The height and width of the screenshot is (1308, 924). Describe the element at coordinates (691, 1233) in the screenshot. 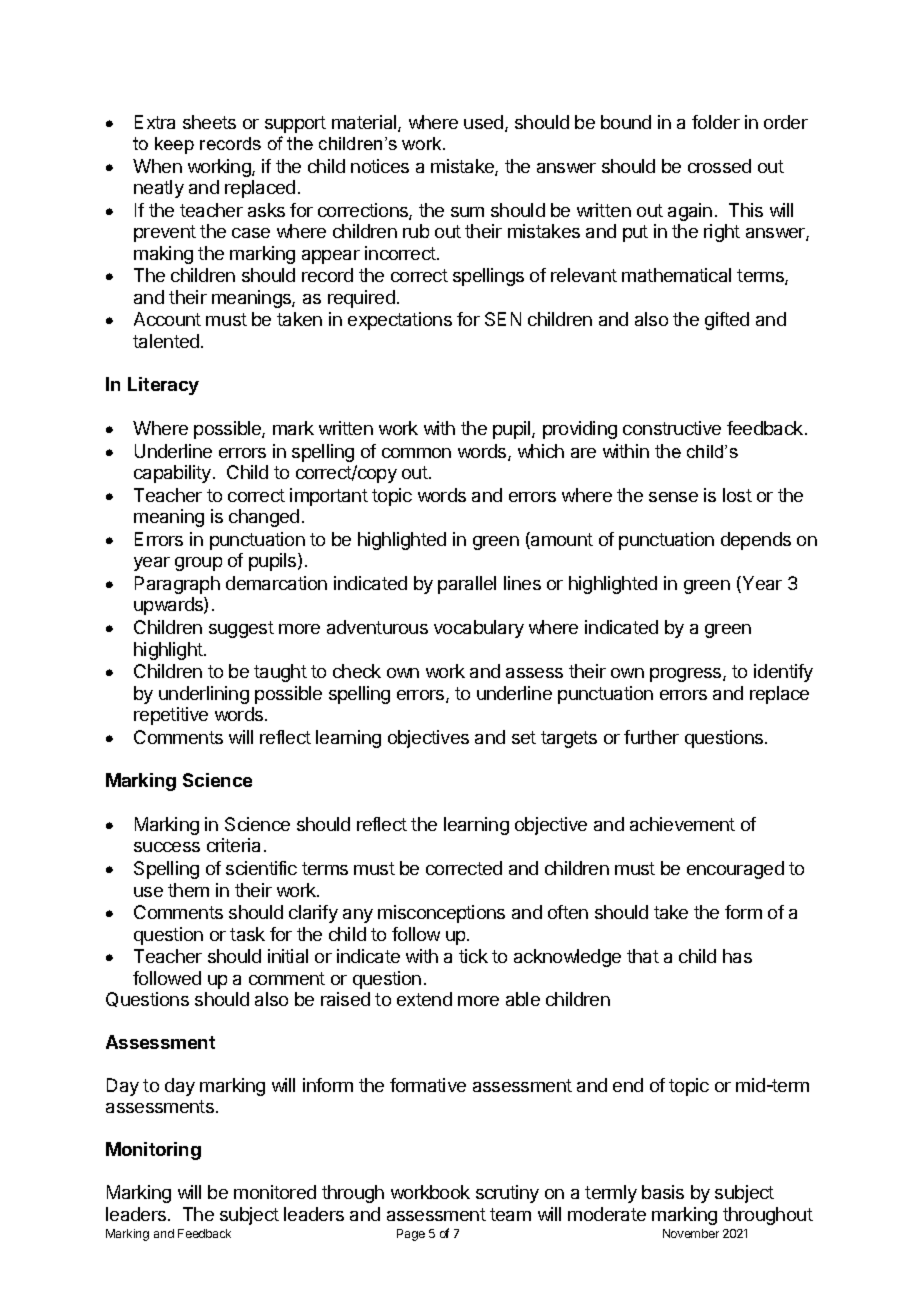

I see `November` at that location.
